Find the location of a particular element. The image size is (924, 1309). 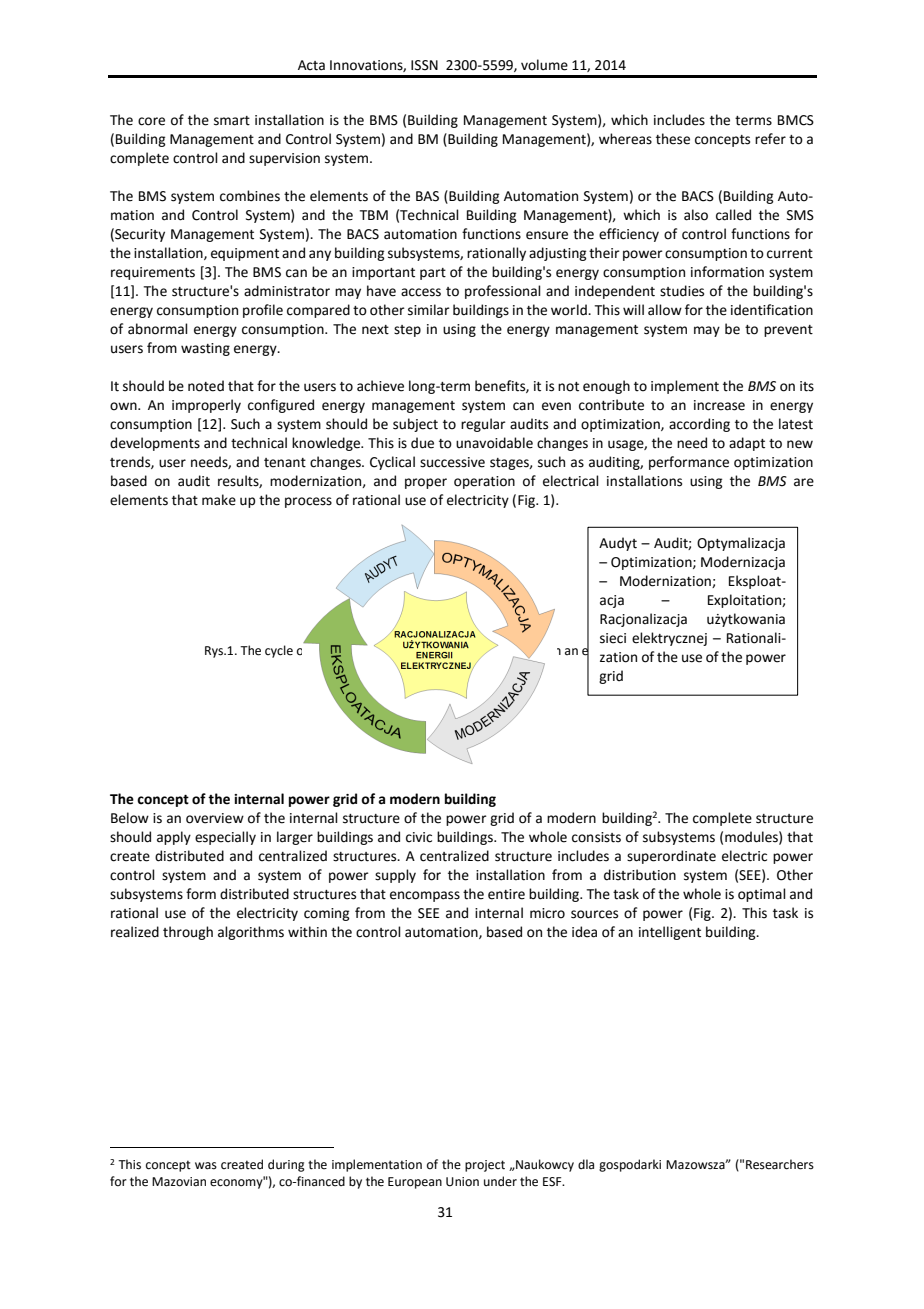

adapt is located at coordinates (747, 444).
